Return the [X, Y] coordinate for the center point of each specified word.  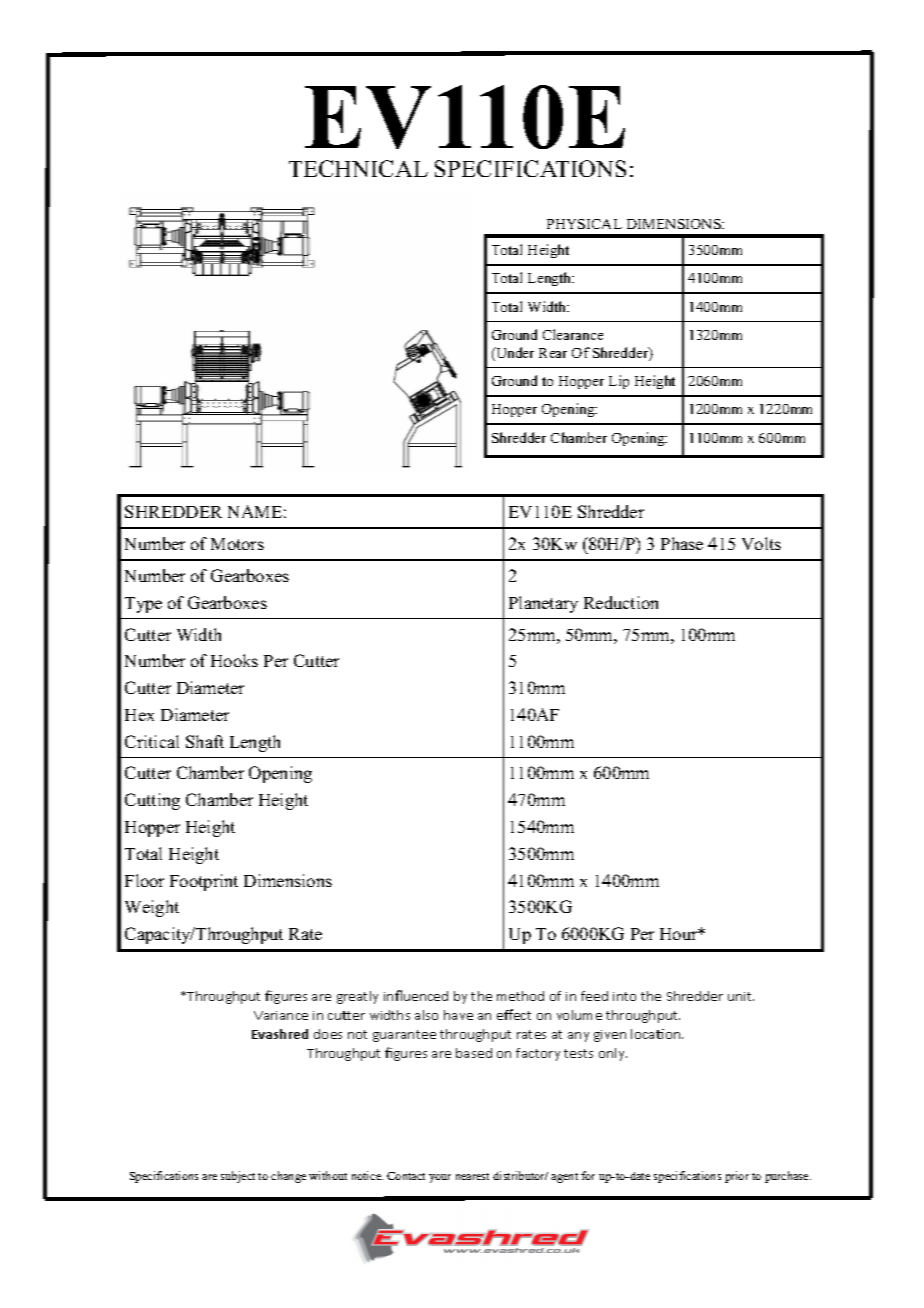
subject [238, 1177]
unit [741, 996]
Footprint [204, 882]
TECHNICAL [358, 168]
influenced [416, 995]
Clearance [573, 334]
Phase [682, 543]
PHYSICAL [584, 224]
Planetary [543, 604]
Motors [237, 544]
